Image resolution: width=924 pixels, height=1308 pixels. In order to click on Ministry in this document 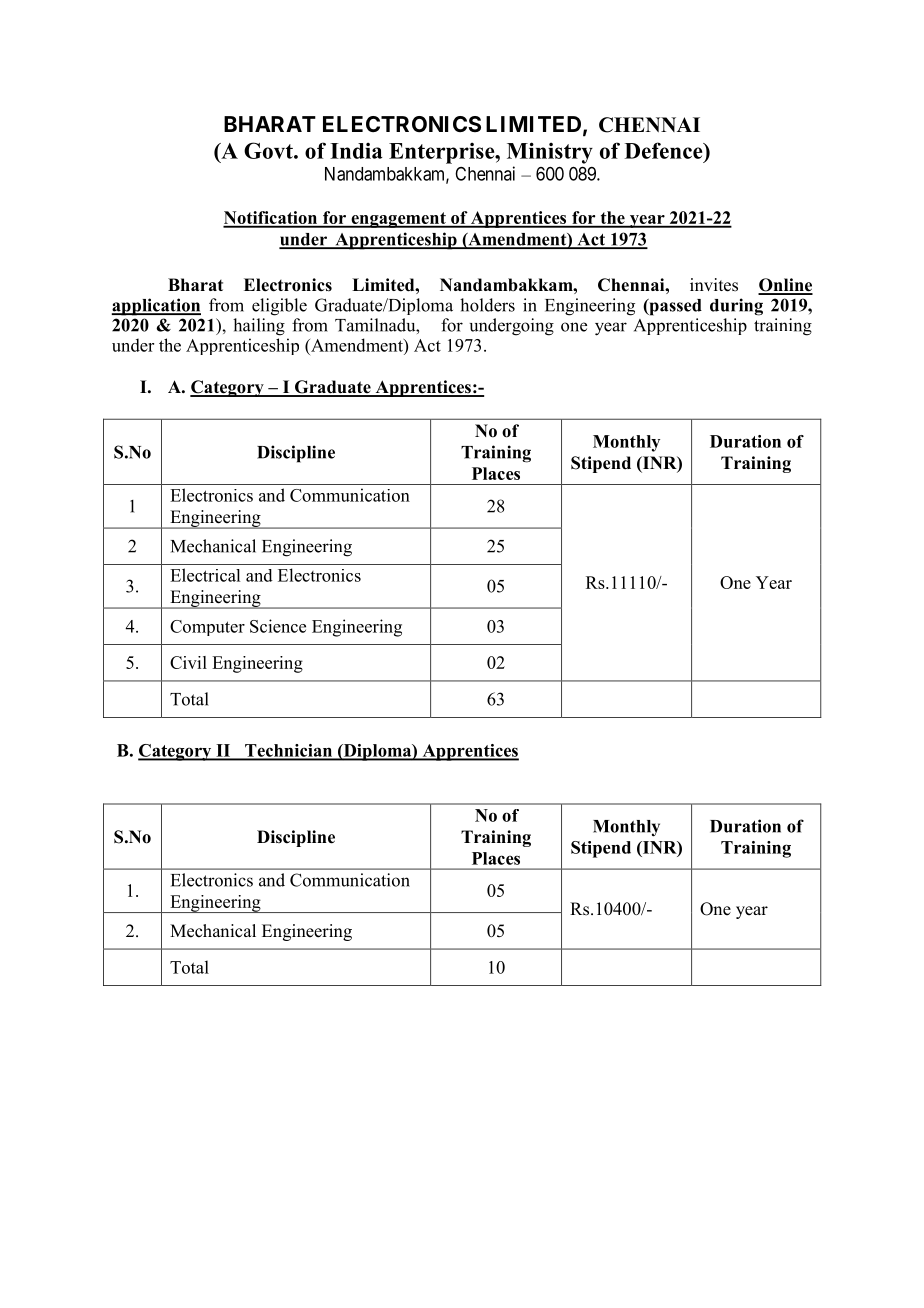, I will do `click(550, 153)`.
